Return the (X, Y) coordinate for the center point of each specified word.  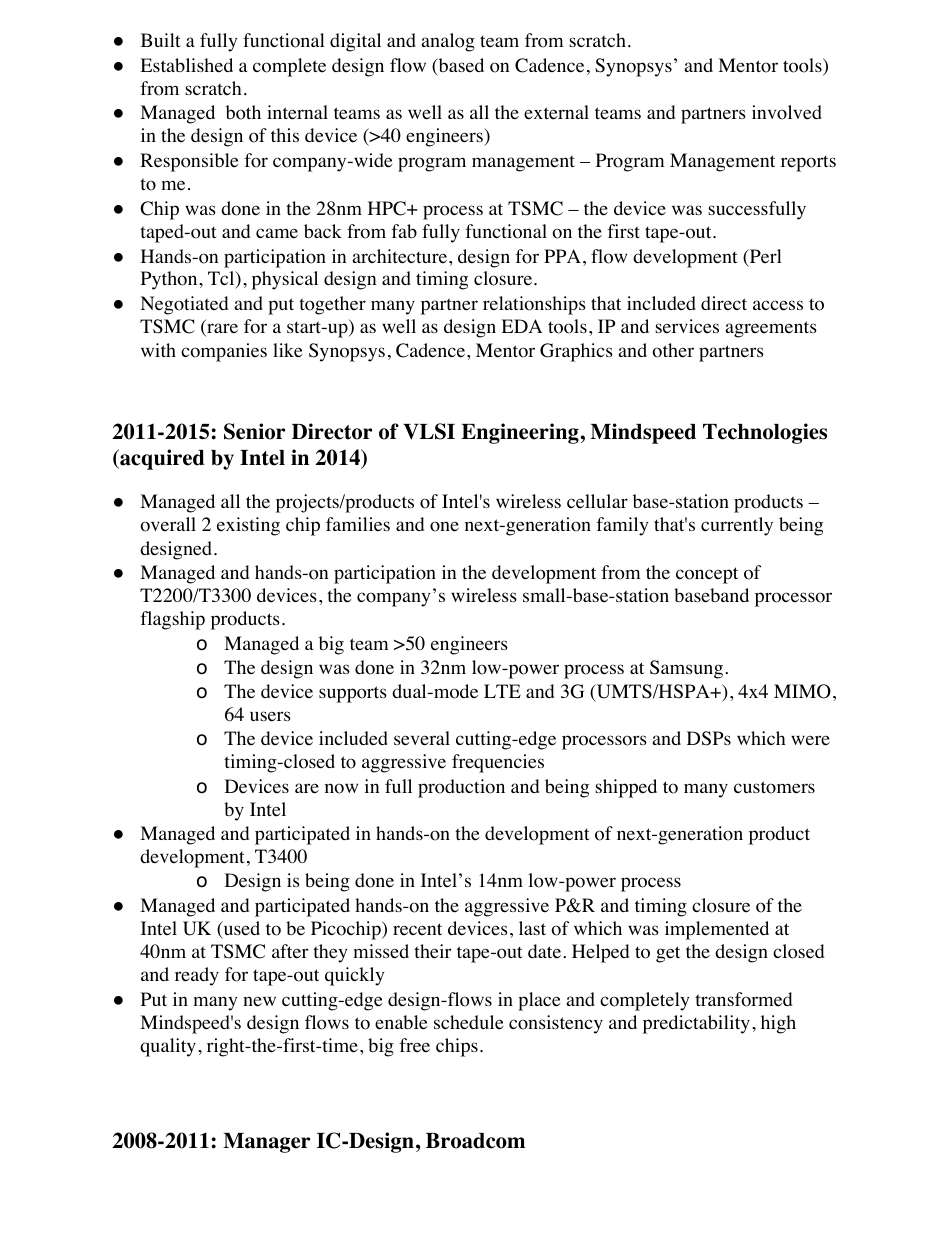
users (270, 716)
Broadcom (475, 1141)
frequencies (498, 763)
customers (774, 787)
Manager (266, 1143)
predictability (696, 1024)
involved (787, 112)
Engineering (520, 433)
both (243, 112)
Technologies (765, 433)
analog (448, 42)
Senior (254, 431)
